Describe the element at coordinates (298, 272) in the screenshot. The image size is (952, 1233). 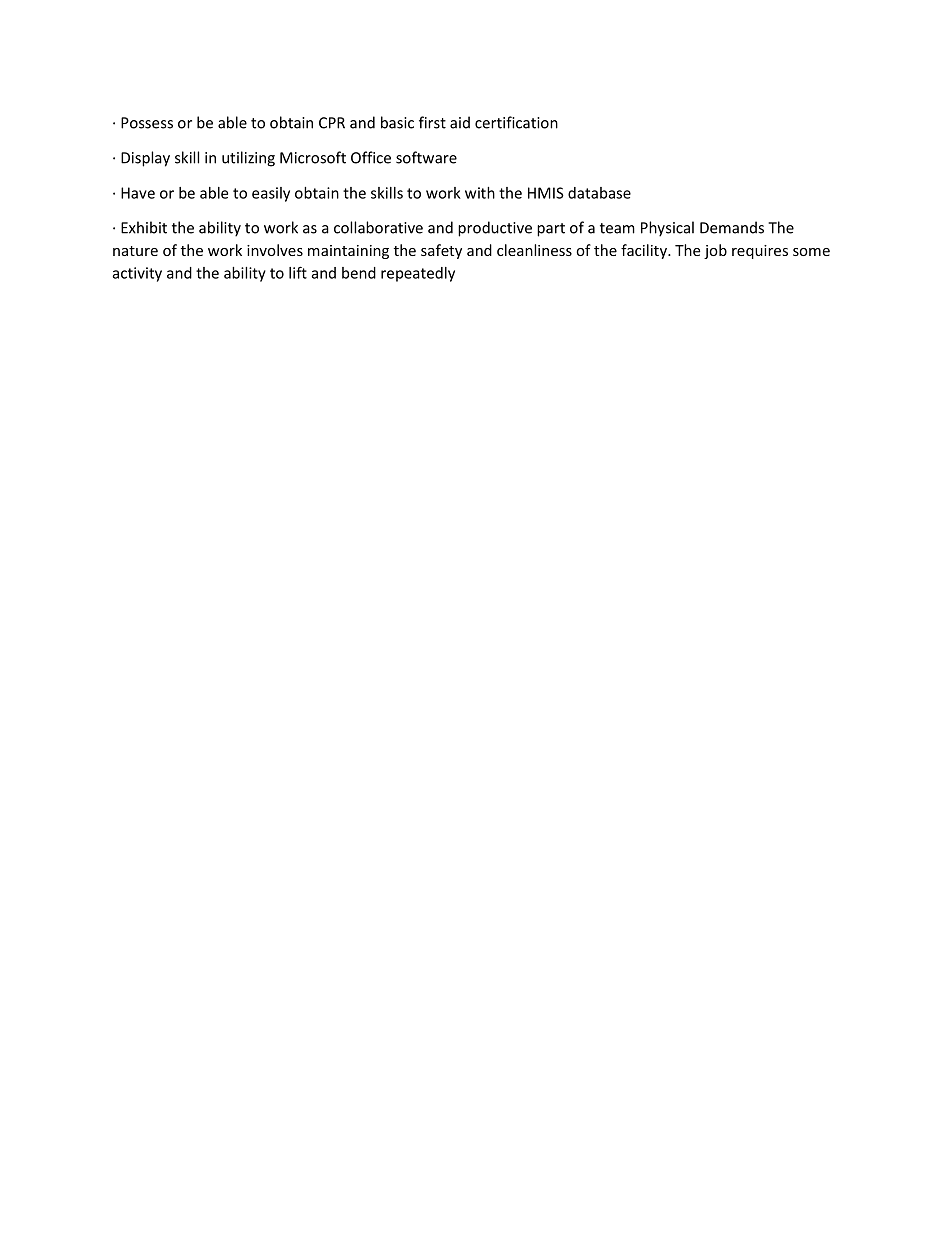
I see `lift` at that location.
